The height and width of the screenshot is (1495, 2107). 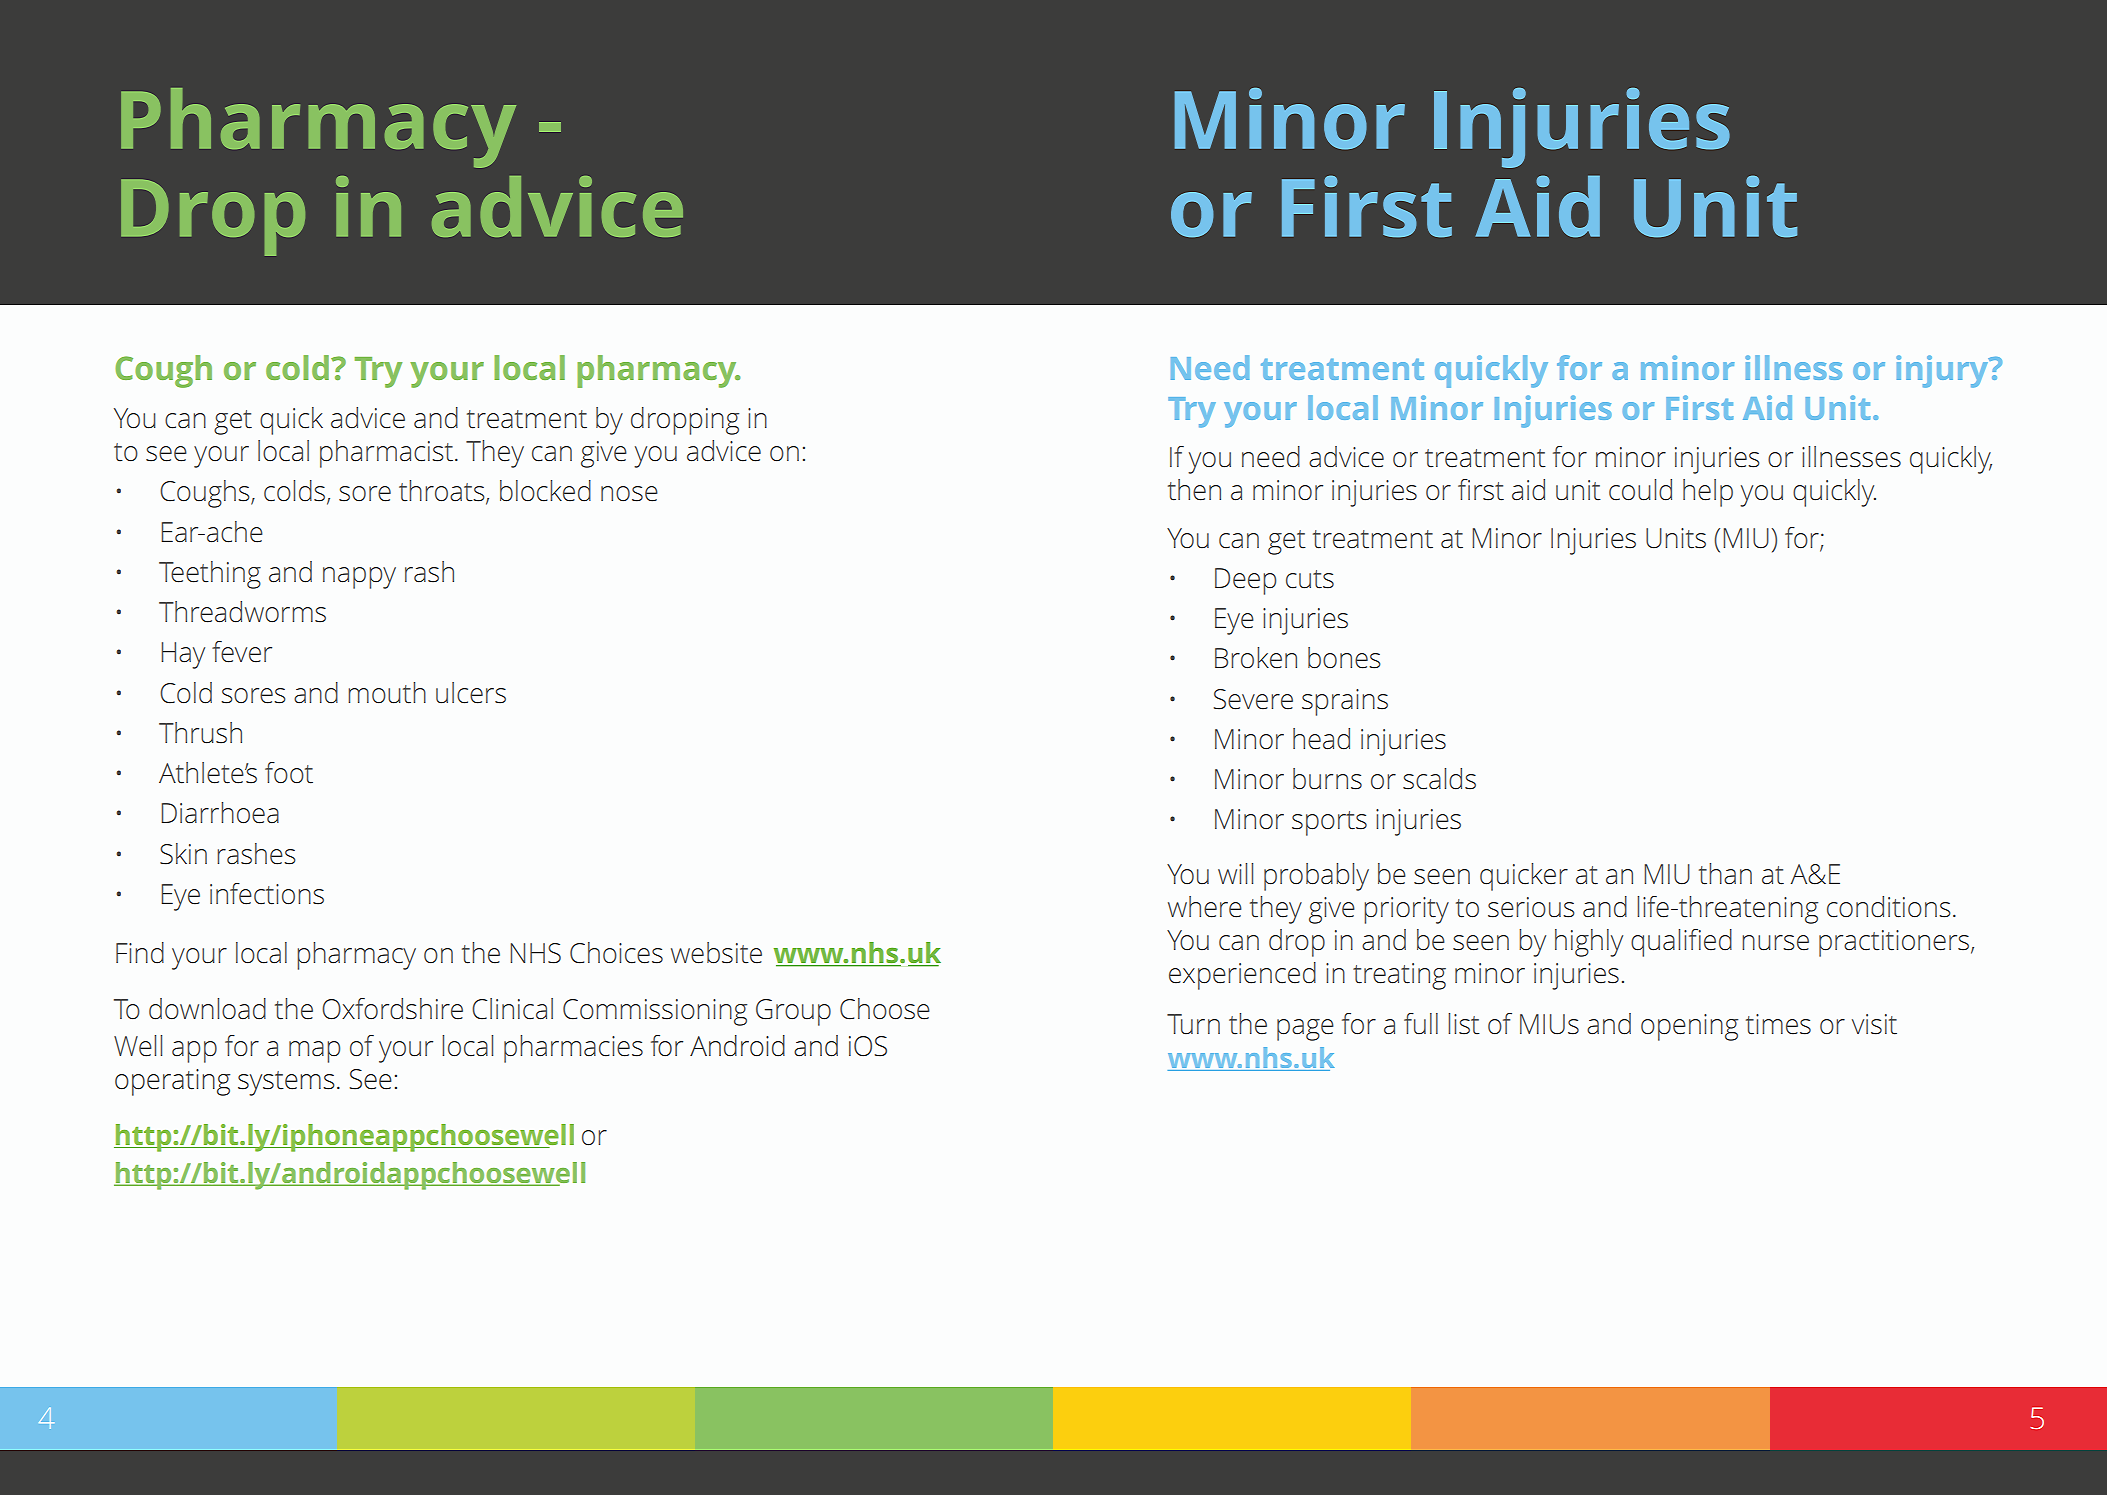 What do you see at coordinates (1253, 699) in the screenshot?
I see `Severe` at bounding box center [1253, 699].
